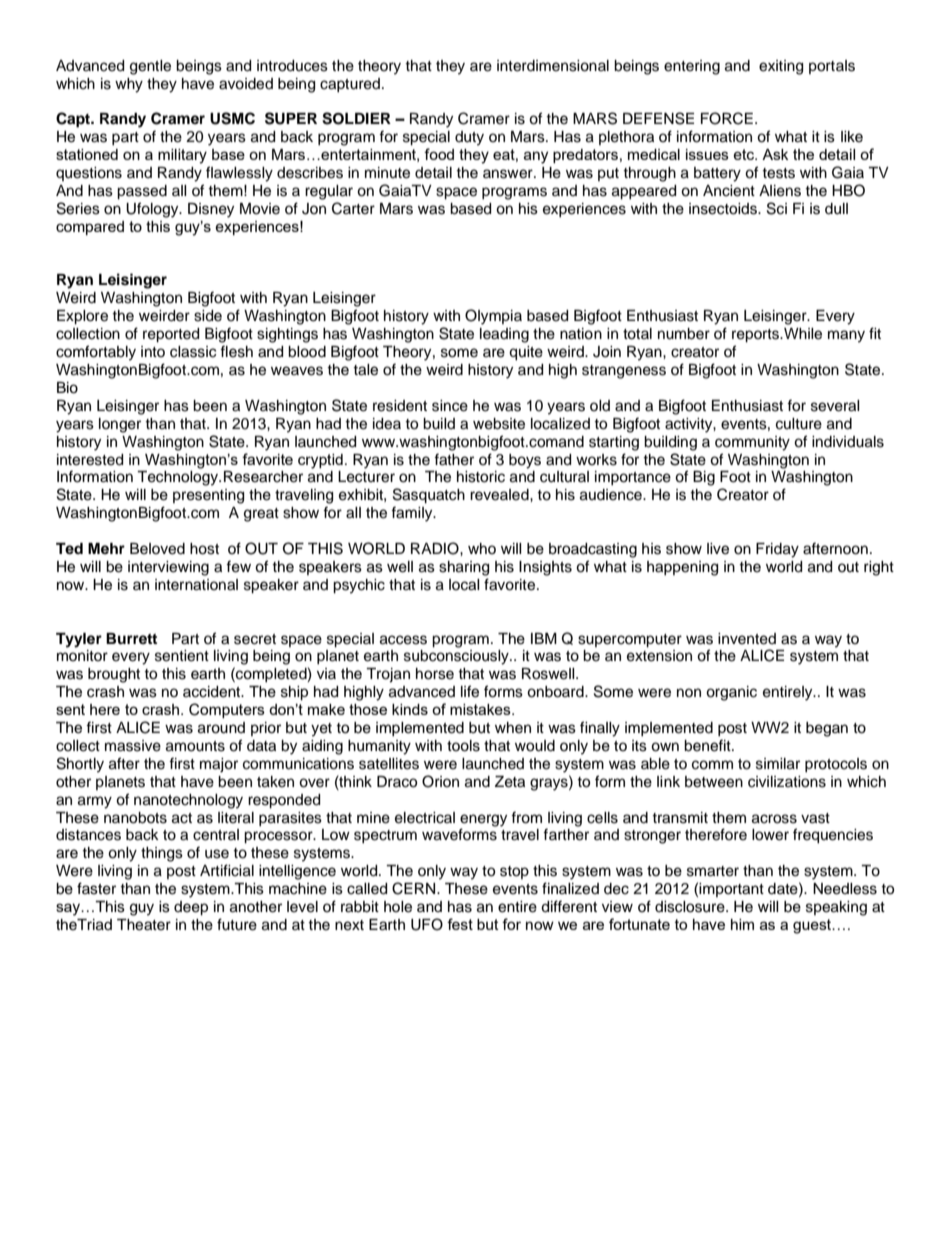  I want to click on quite, so click(526, 353).
